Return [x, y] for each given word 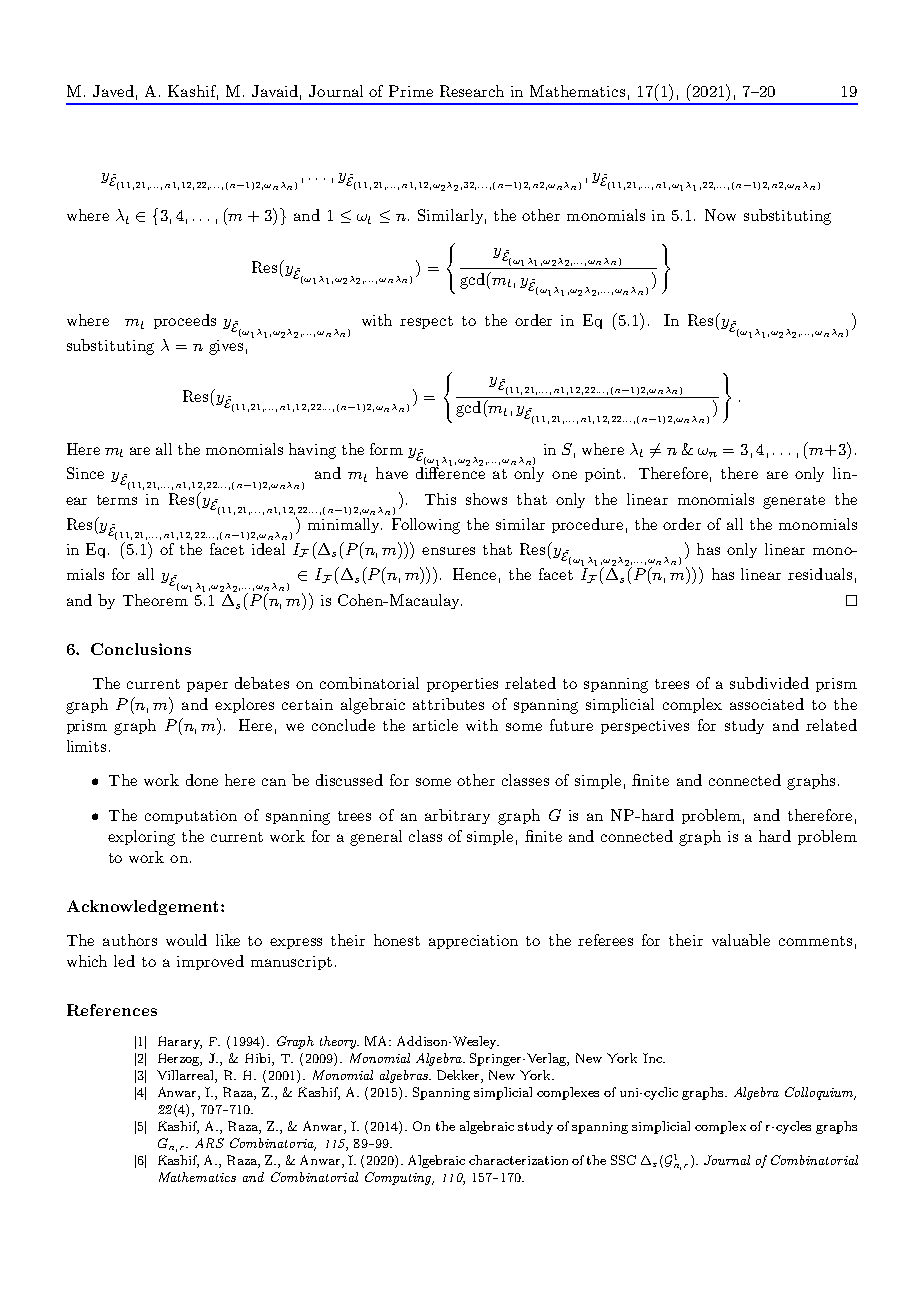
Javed [113, 91]
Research [472, 91]
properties [462, 685]
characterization [518, 1160]
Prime [411, 91]
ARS [209, 1143]
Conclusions [141, 649]
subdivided [769, 683]
